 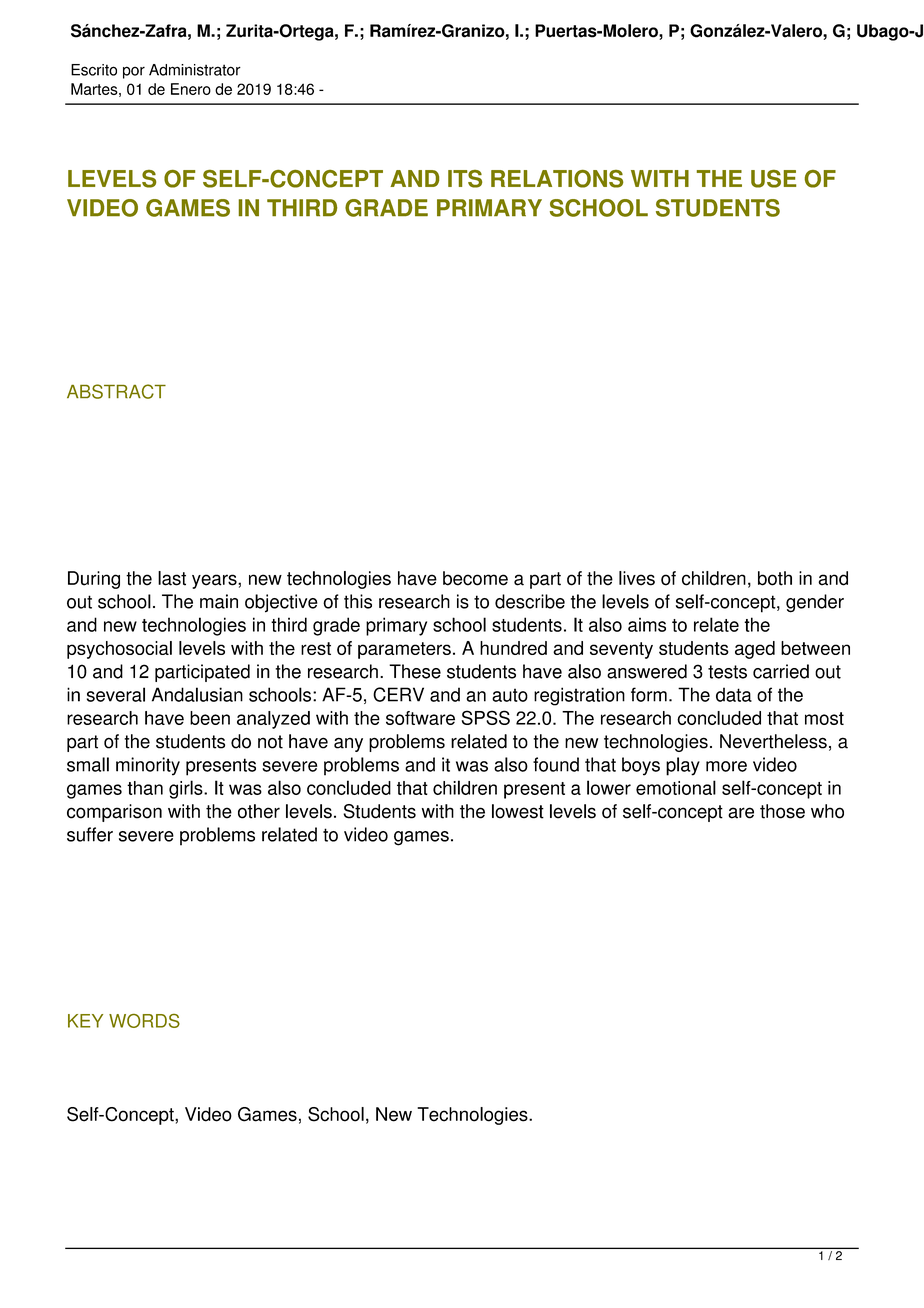 What do you see at coordinates (773, 179) in the screenshot?
I see `USE` at bounding box center [773, 179].
